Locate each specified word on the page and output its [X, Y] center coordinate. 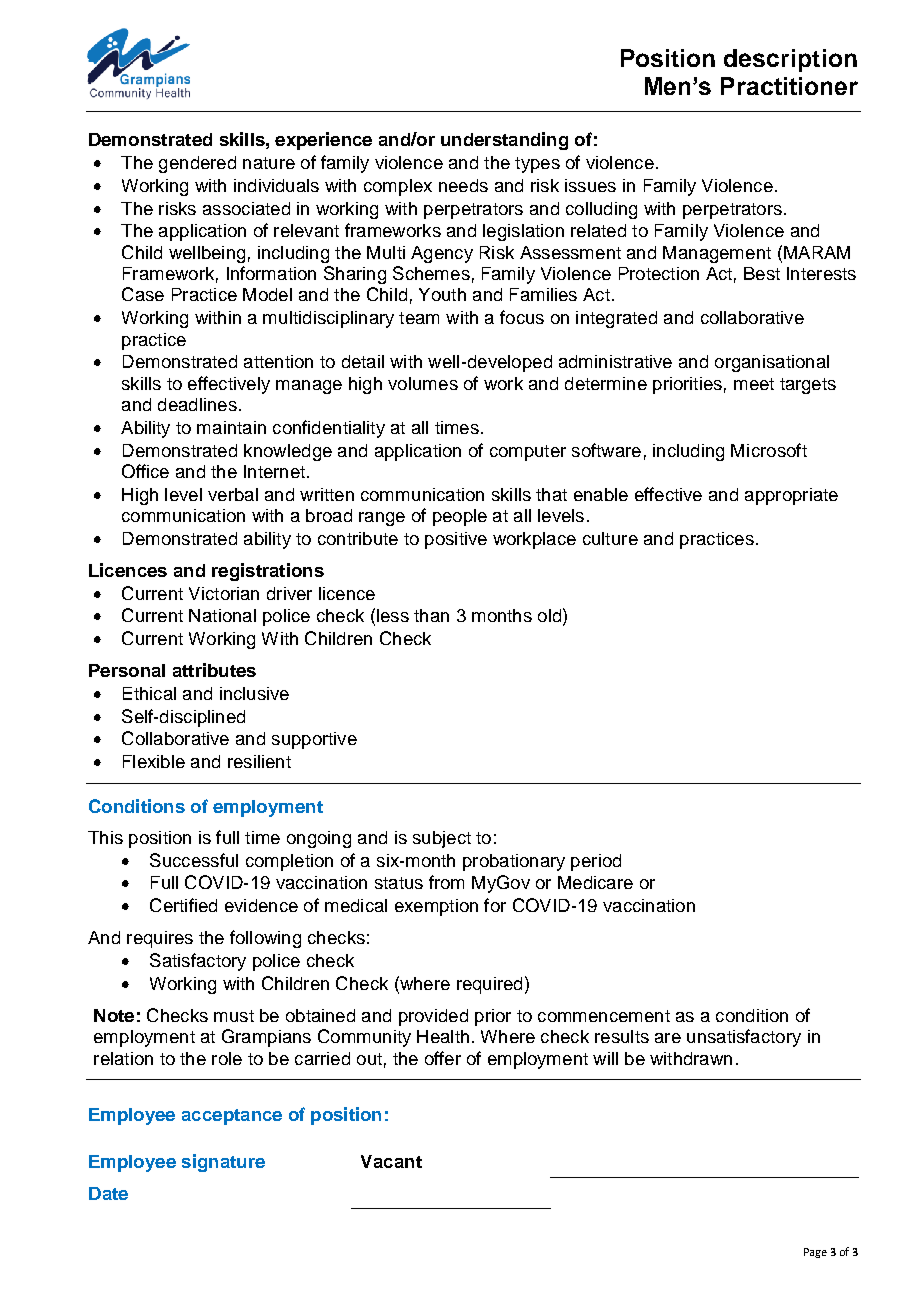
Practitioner [789, 86]
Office [145, 471]
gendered [197, 164]
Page [815, 1253]
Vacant [391, 1161]
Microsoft [769, 450]
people [460, 517]
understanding [504, 141]
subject [442, 839]
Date [108, 1193]
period [596, 862]
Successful [194, 860]
